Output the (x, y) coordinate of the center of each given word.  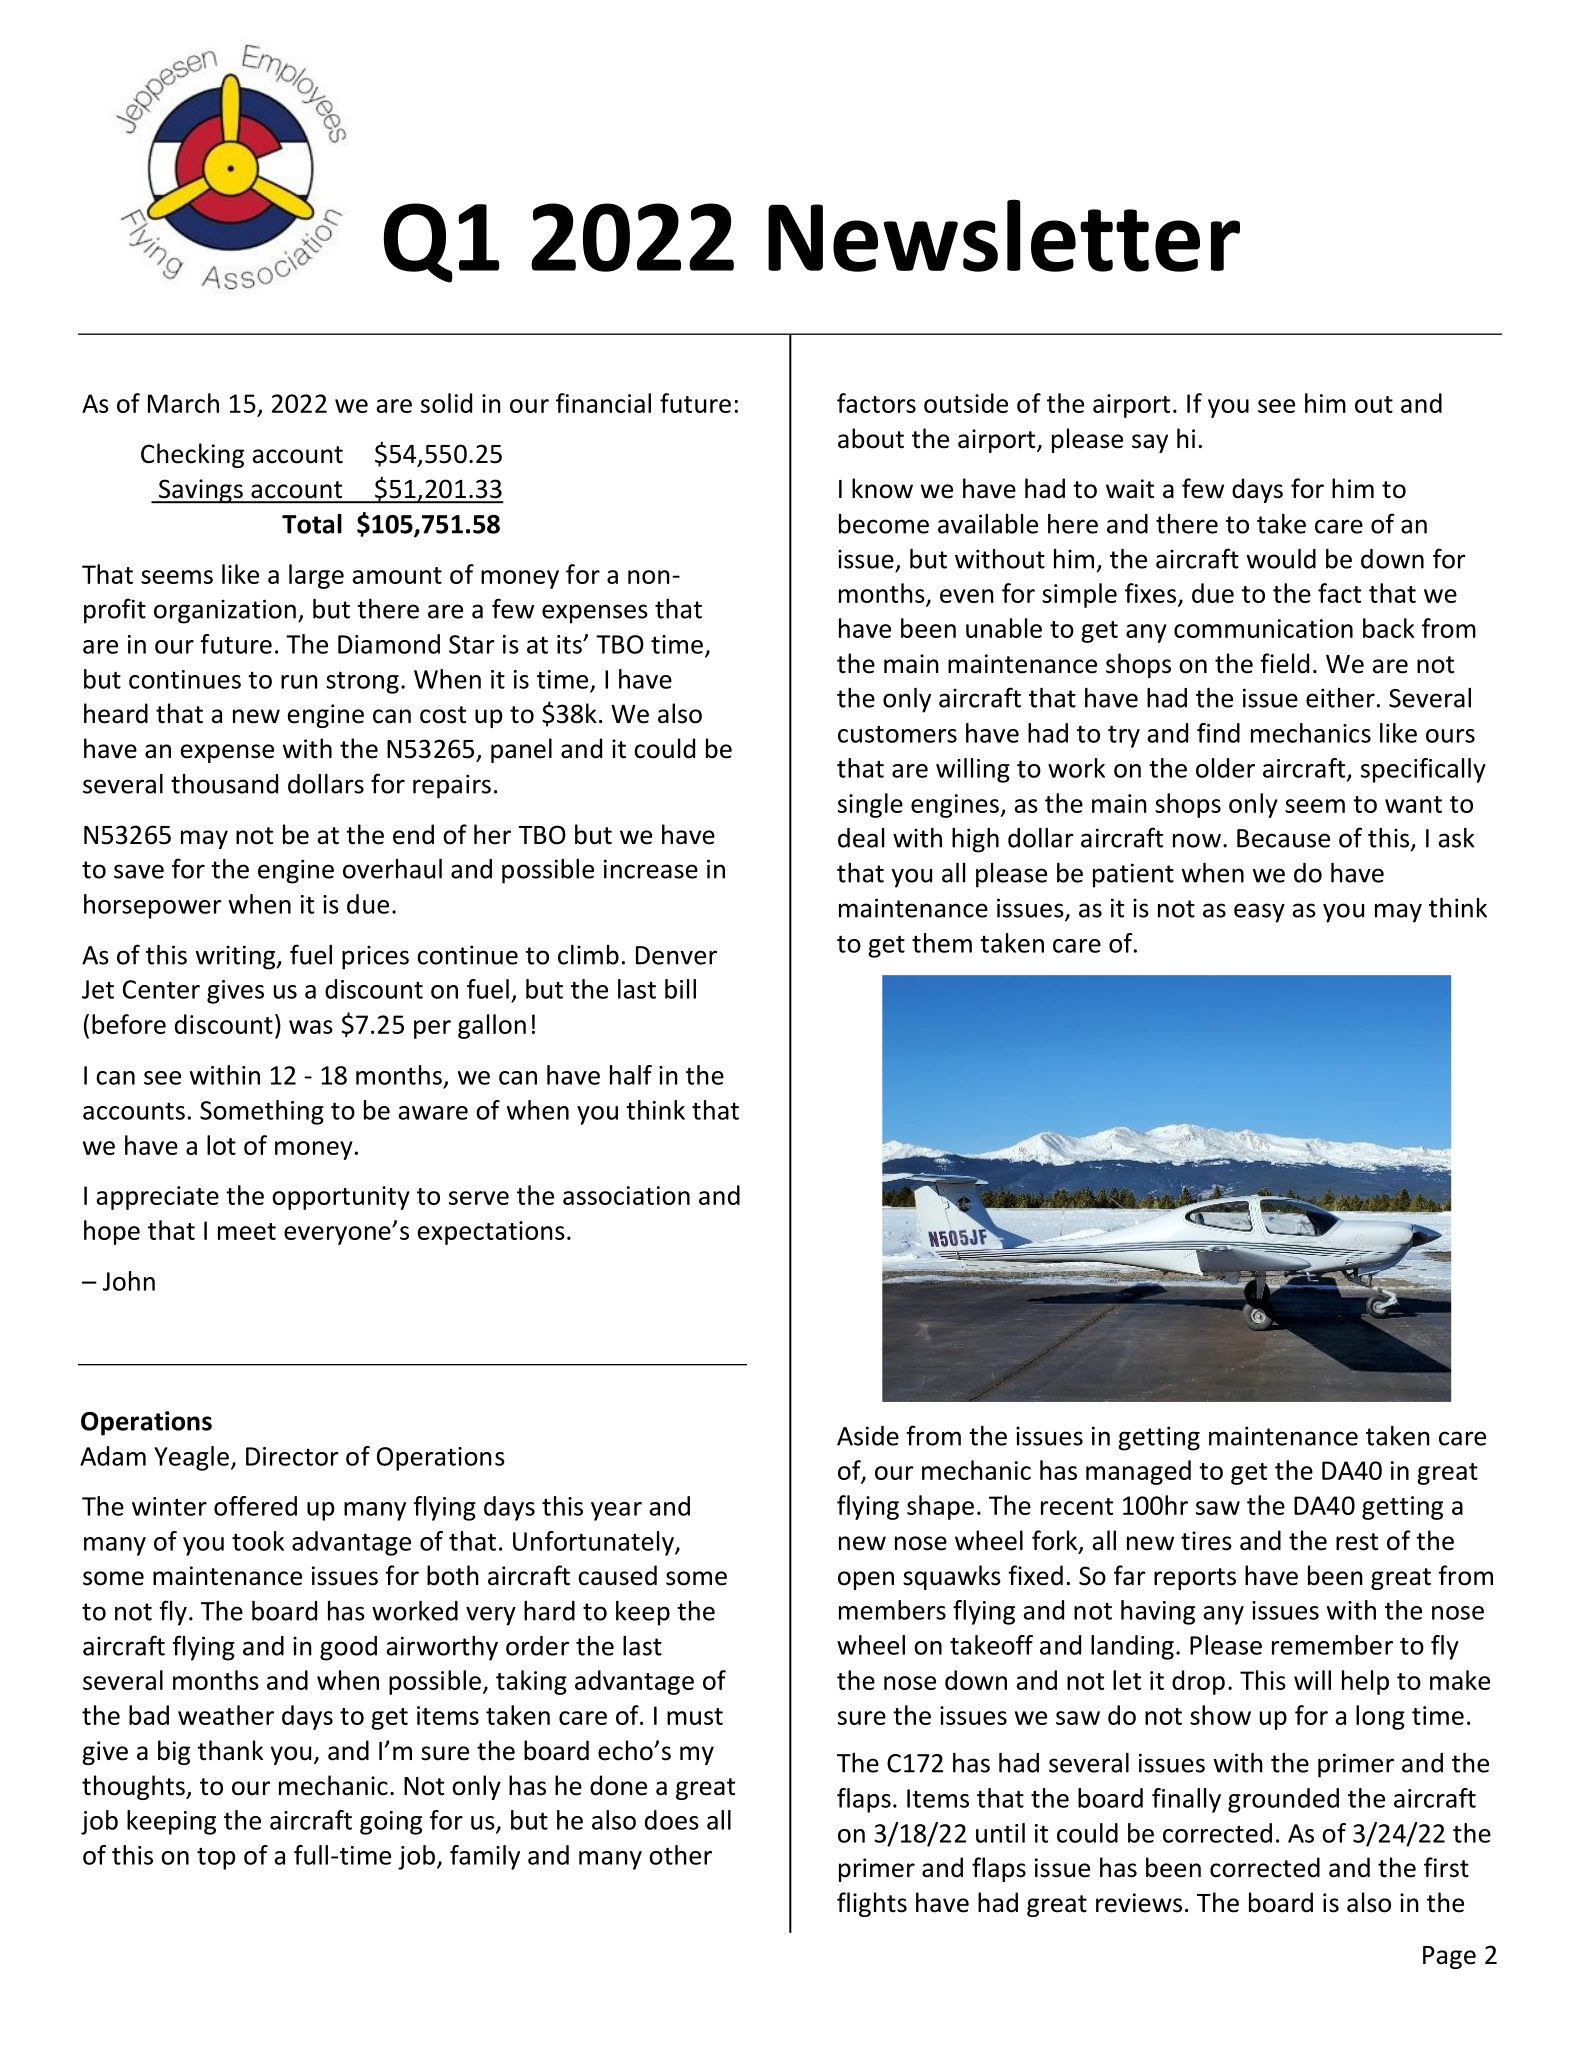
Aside (868, 1436)
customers (897, 734)
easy (1259, 913)
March (183, 403)
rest (1357, 1542)
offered (255, 1506)
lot (221, 1145)
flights (872, 1904)
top (216, 1859)
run (299, 682)
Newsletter (1004, 235)
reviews (1139, 1903)
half (631, 1075)
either (1340, 698)
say (1150, 443)
